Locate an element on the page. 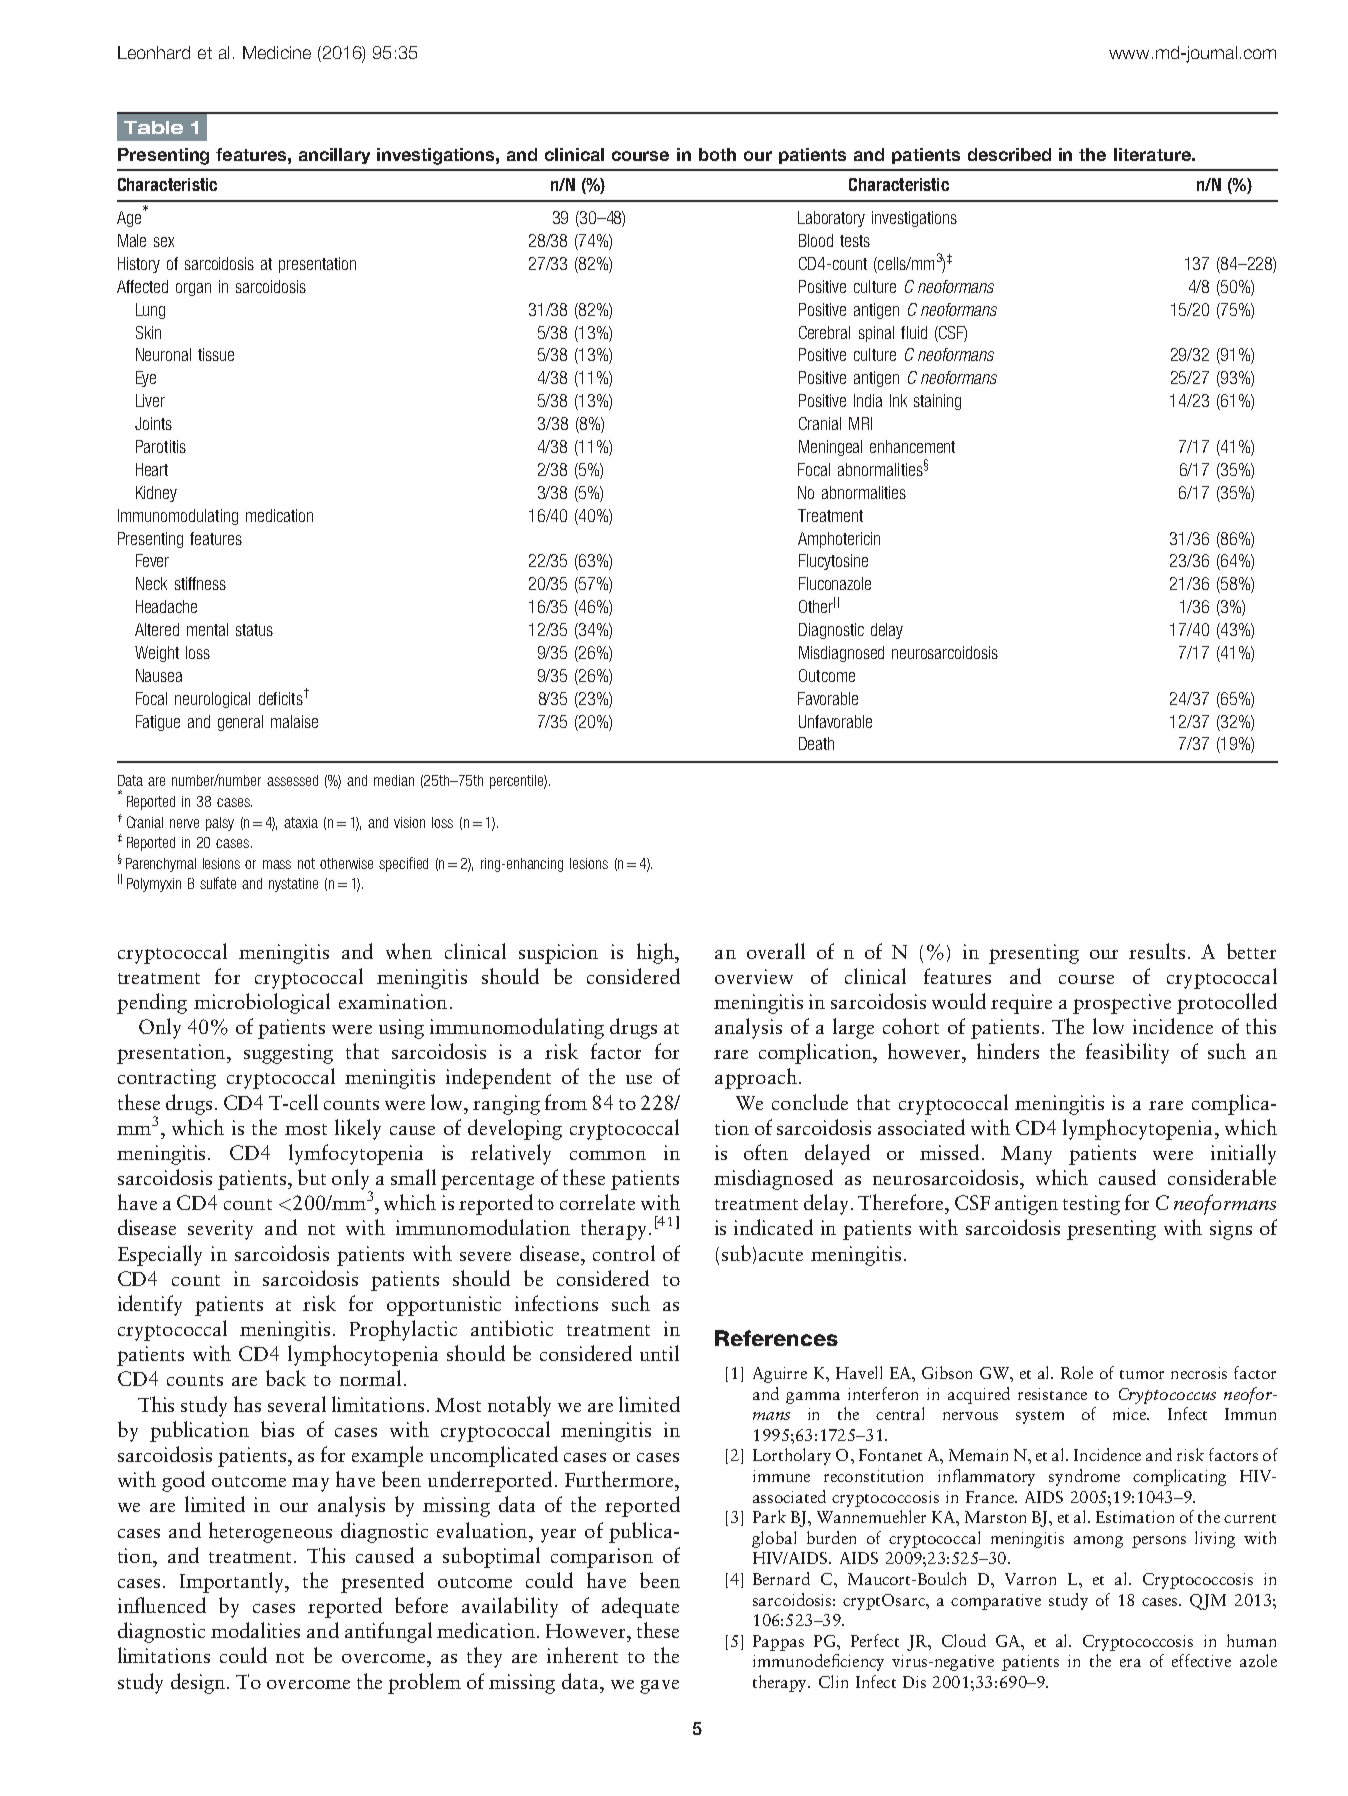  described is located at coordinates (1009, 154).
